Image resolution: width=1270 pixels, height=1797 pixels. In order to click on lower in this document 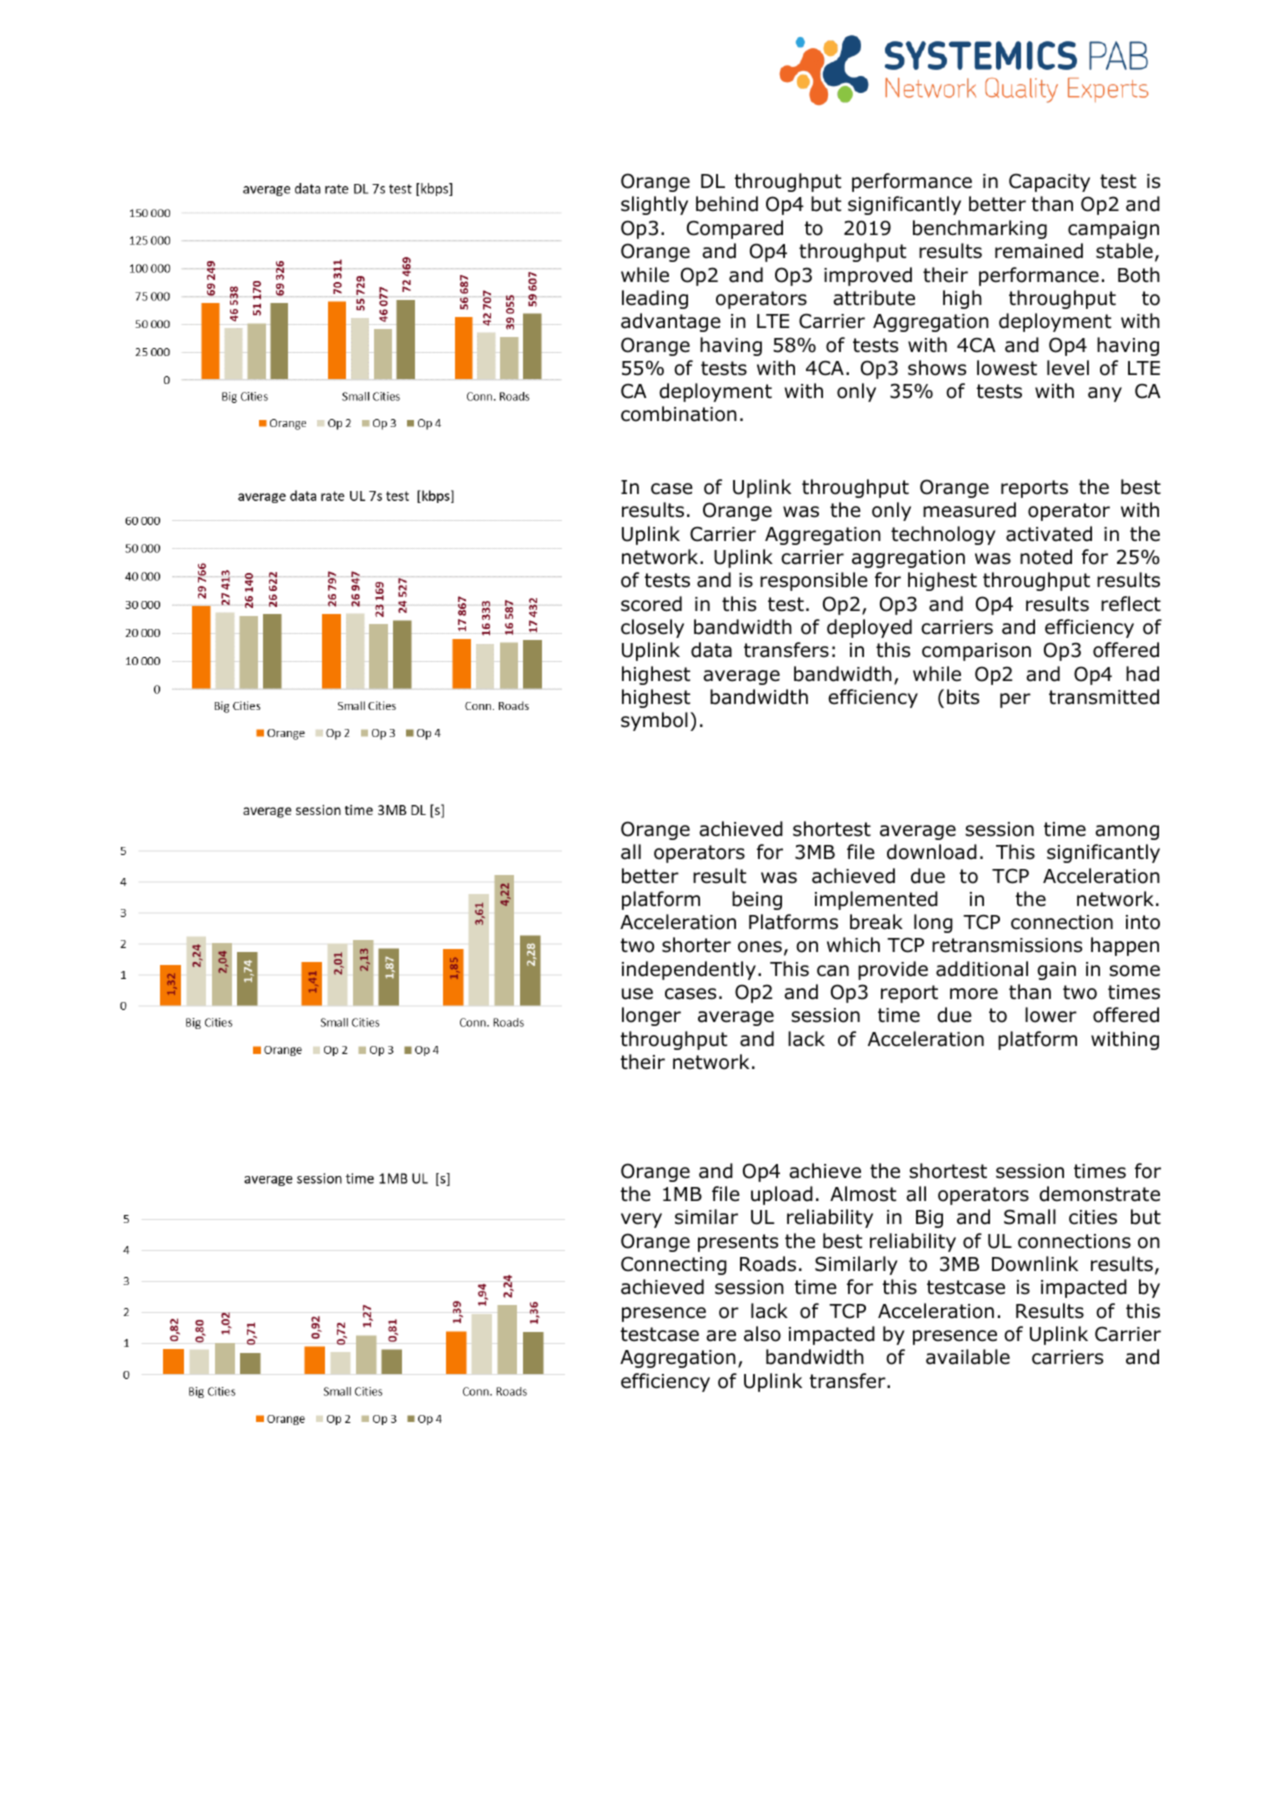, I will do `click(1051, 1015)`.
